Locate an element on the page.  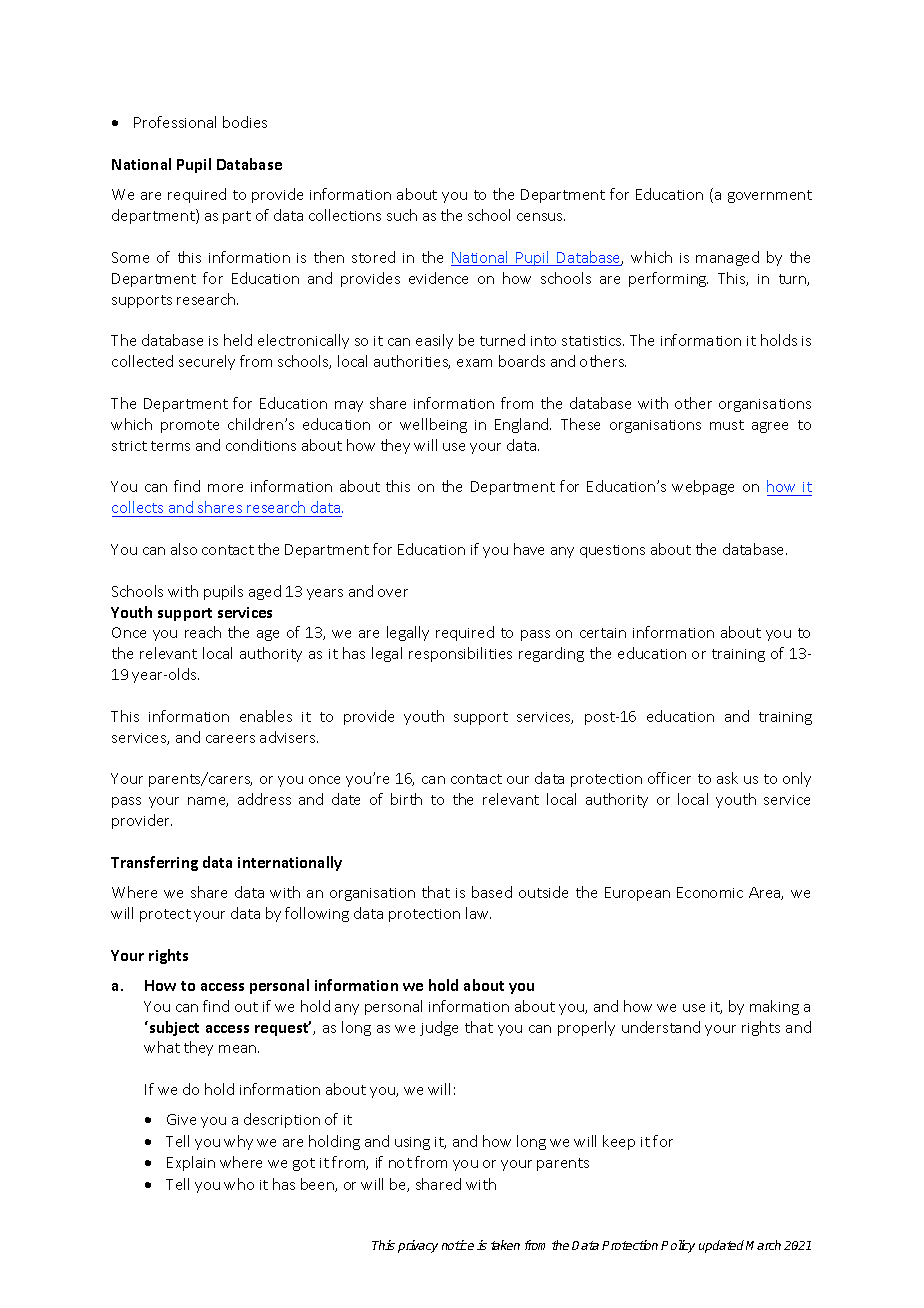
based is located at coordinates (492, 892).
